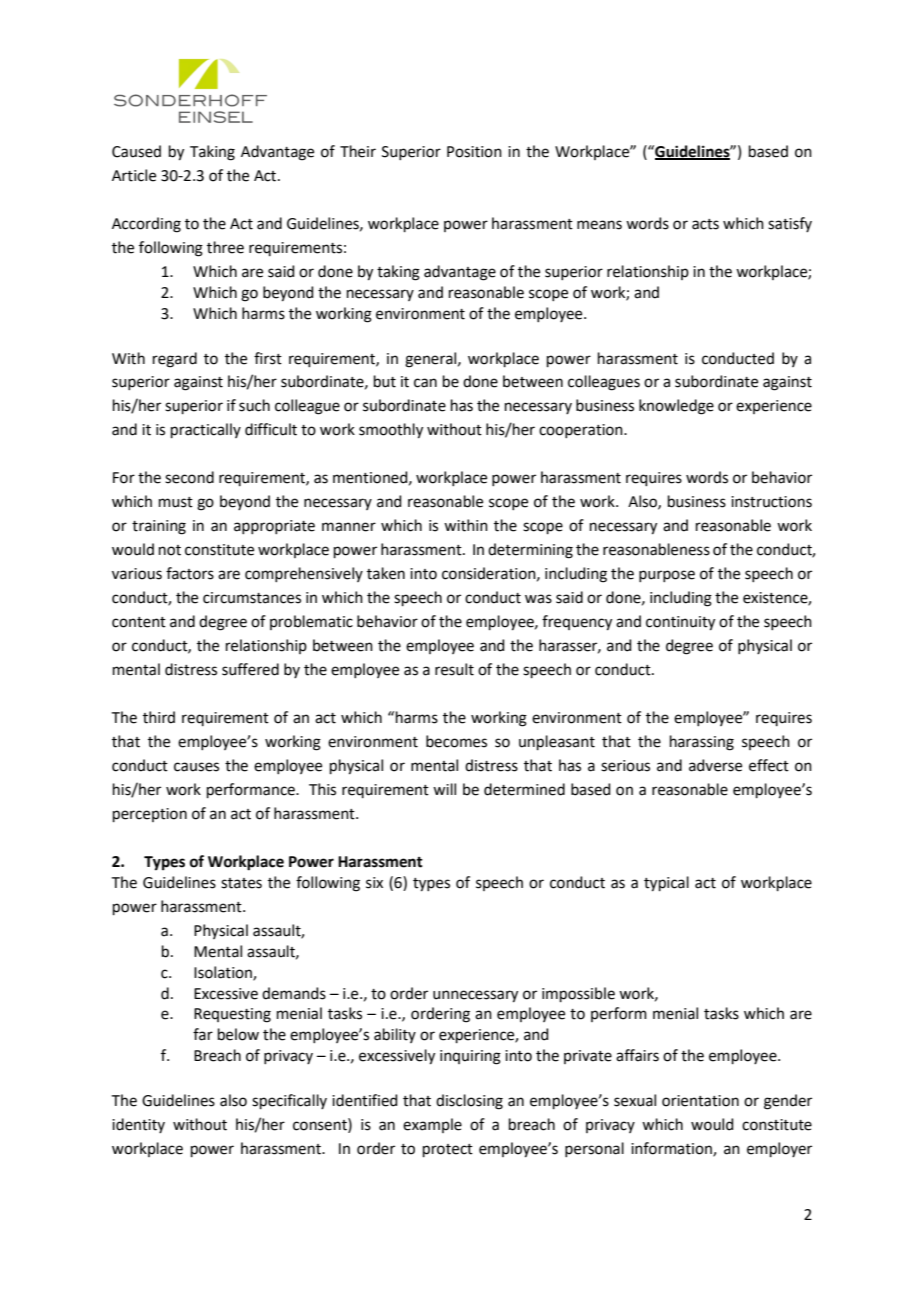 This page has height=1308, width=924. What do you see at coordinates (705, 224) in the page?
I see `acts` at bounding box center [705, 224].
